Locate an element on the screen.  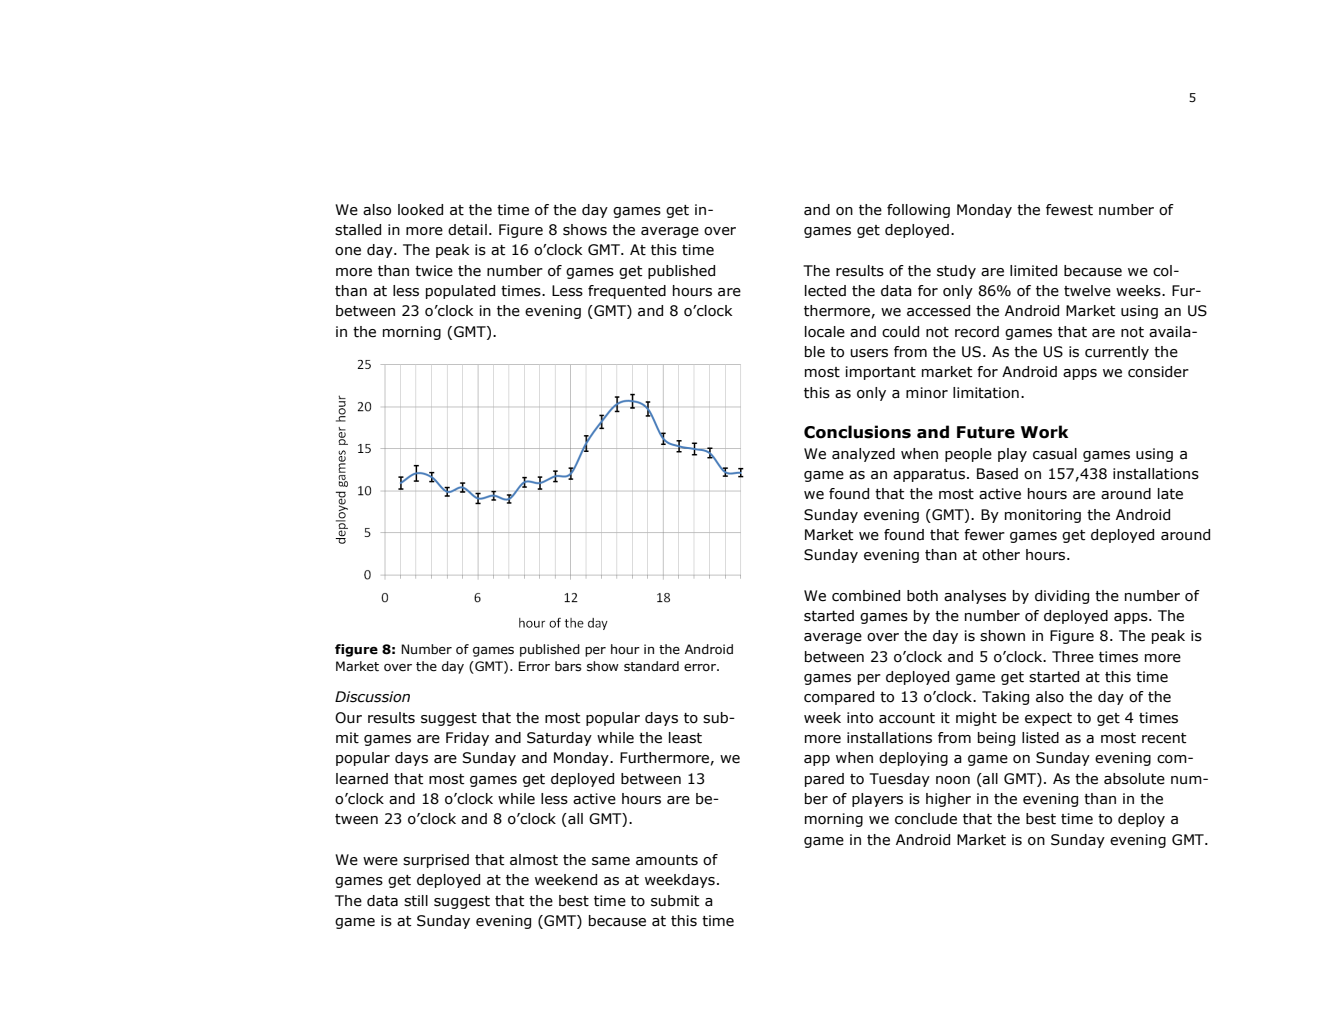
submit is located at coordinates (675, 901).
